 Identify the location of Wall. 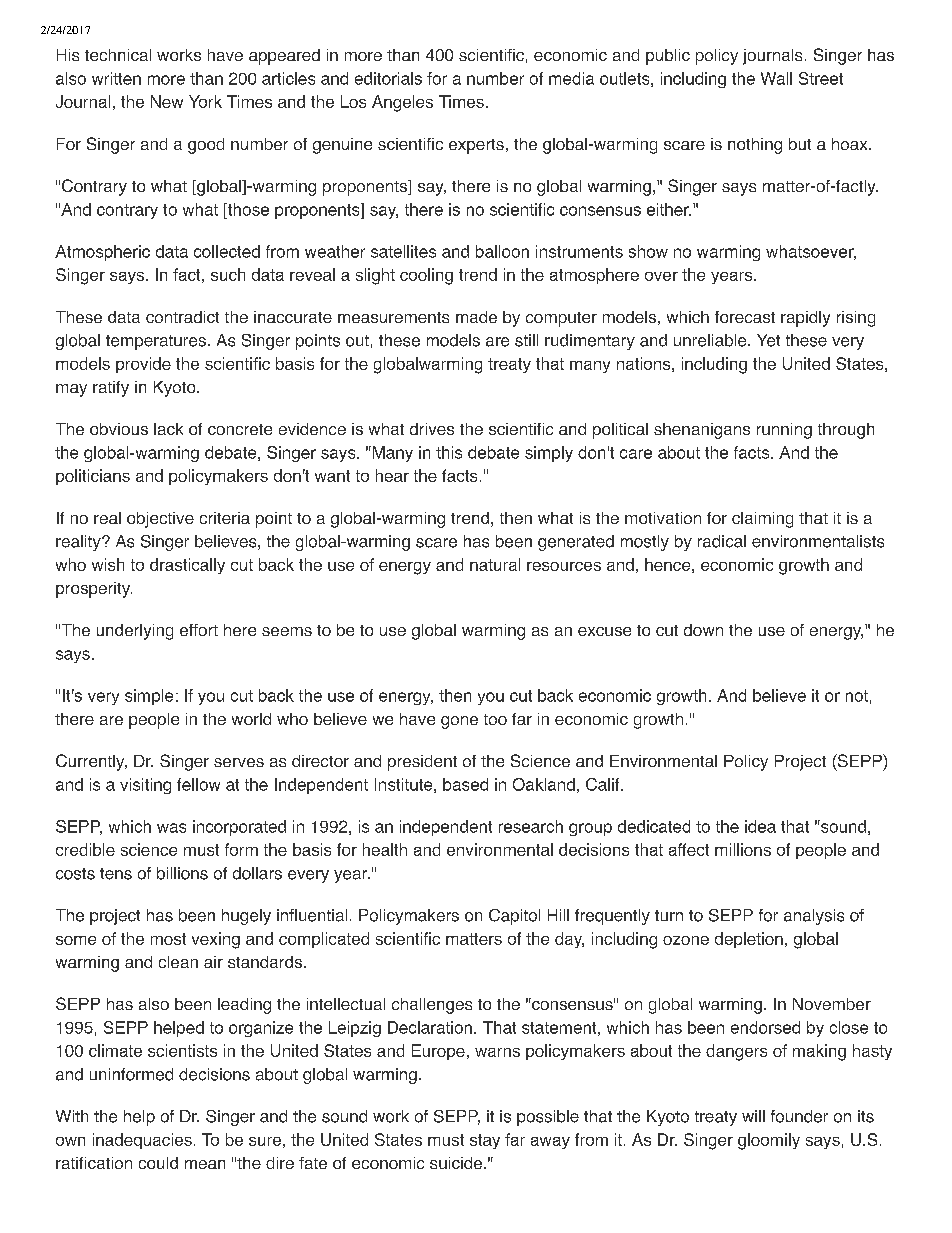
(776, 78).
